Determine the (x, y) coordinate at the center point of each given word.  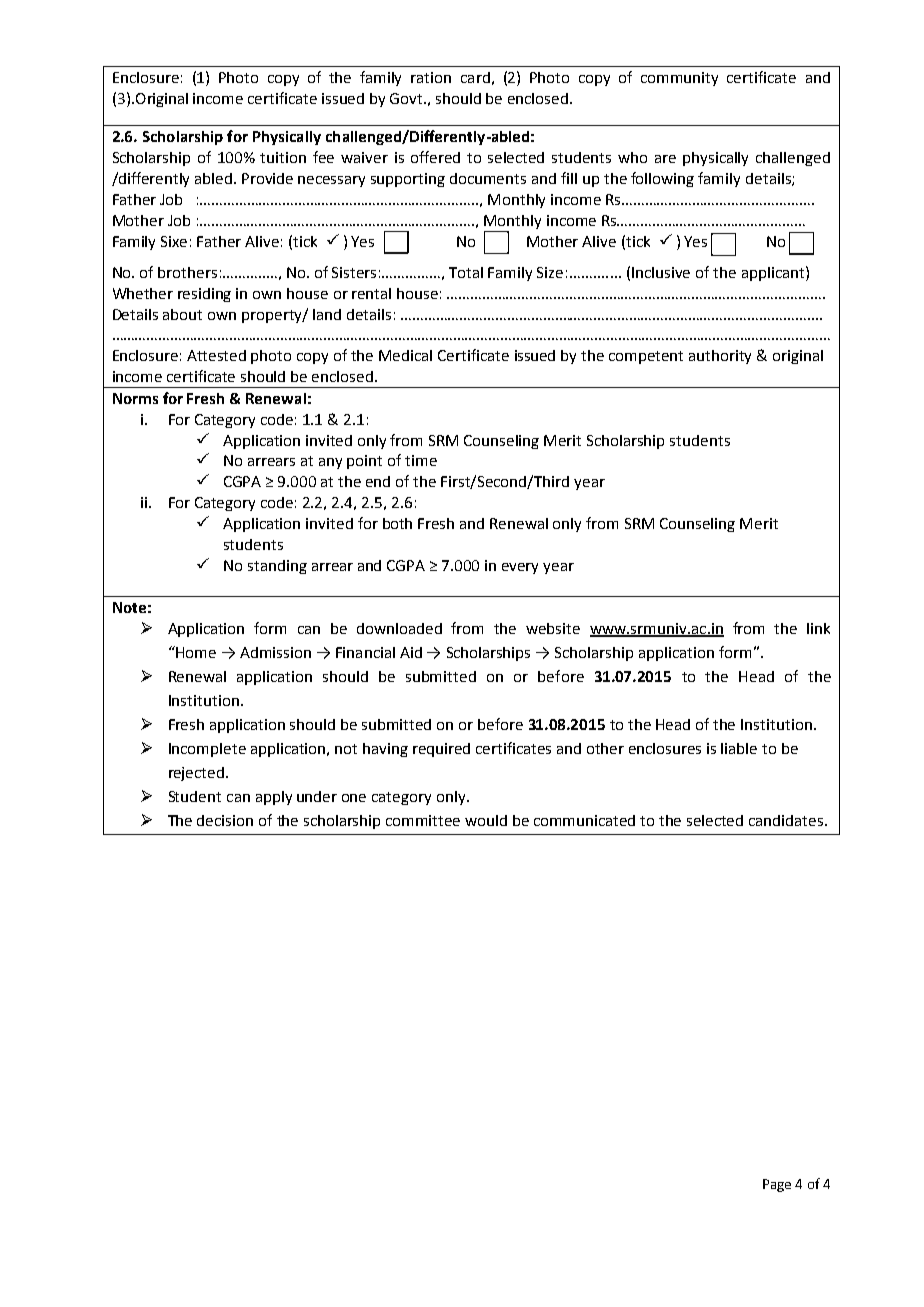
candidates (787, 820)
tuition (283, 157)
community (679, 79)
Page (777, 1185)
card (475, 77)
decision (225, 820)
